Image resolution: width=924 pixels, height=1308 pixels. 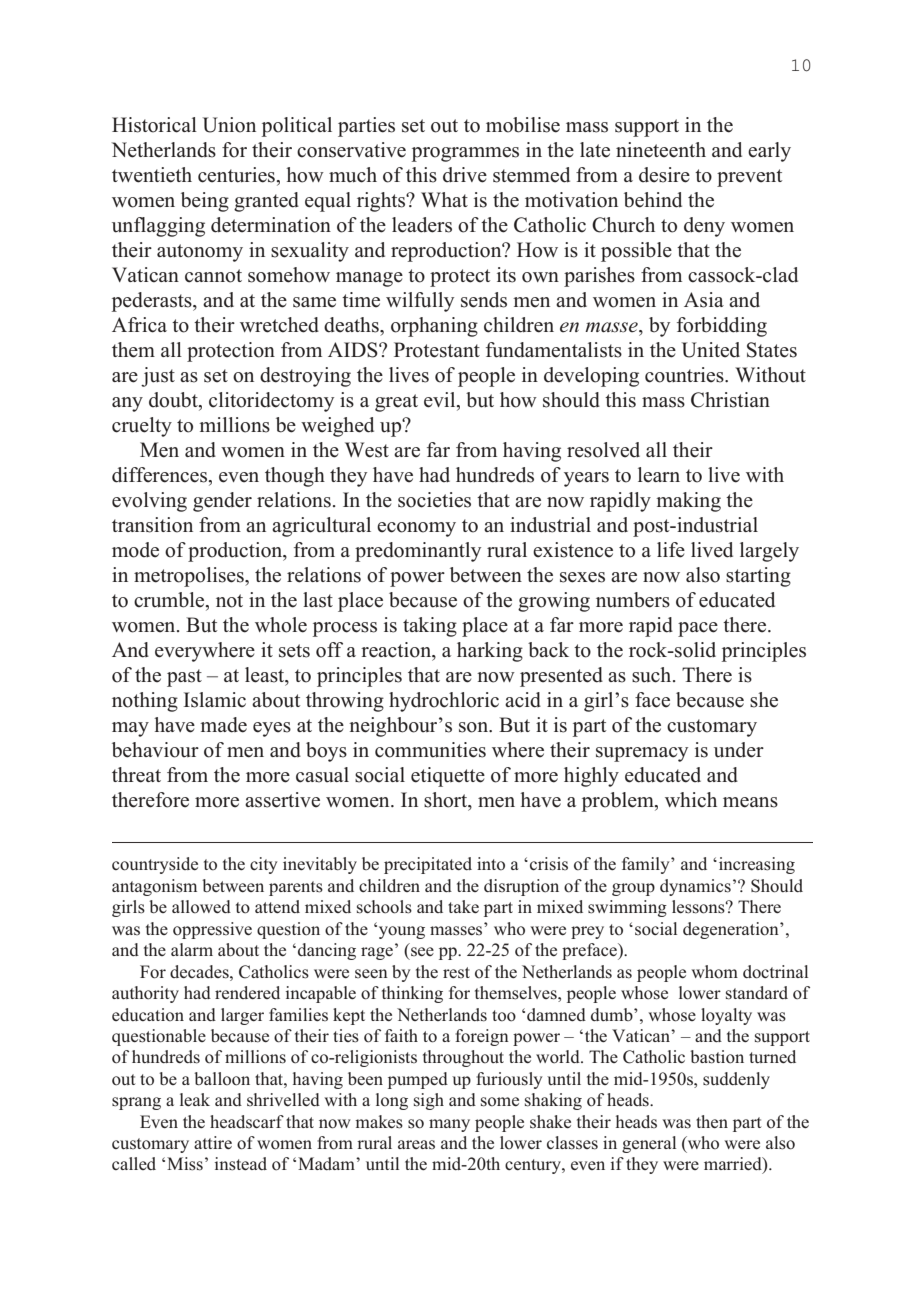 What do you see at coordinates (213, 1142) in the document?
I see `attire` at bounding box center [213, 1142].
